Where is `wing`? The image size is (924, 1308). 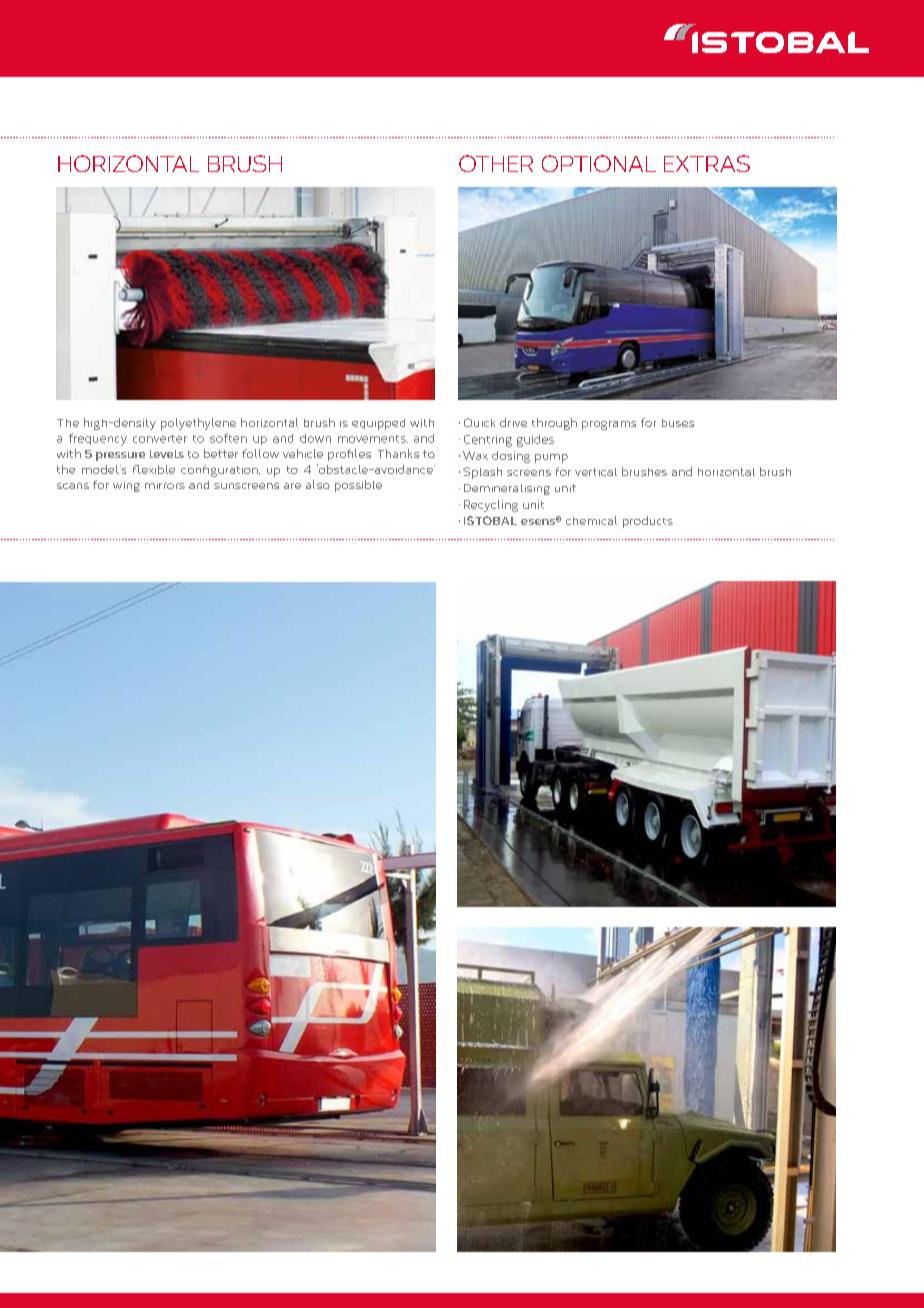 wing is located at coordinates (126, 486).
